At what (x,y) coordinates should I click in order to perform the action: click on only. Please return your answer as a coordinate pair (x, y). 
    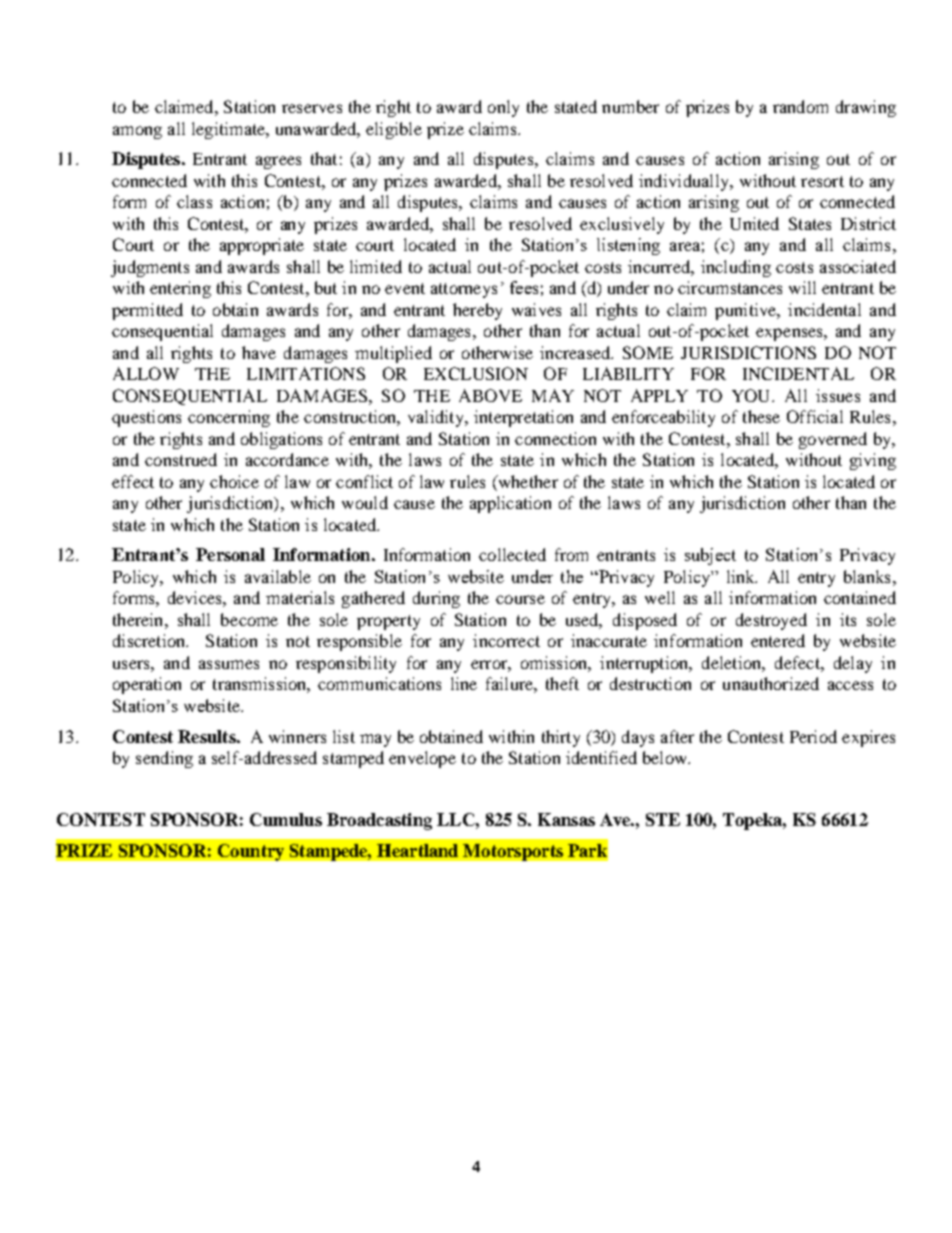
    Looking at the image, I should click on (503, 108).
